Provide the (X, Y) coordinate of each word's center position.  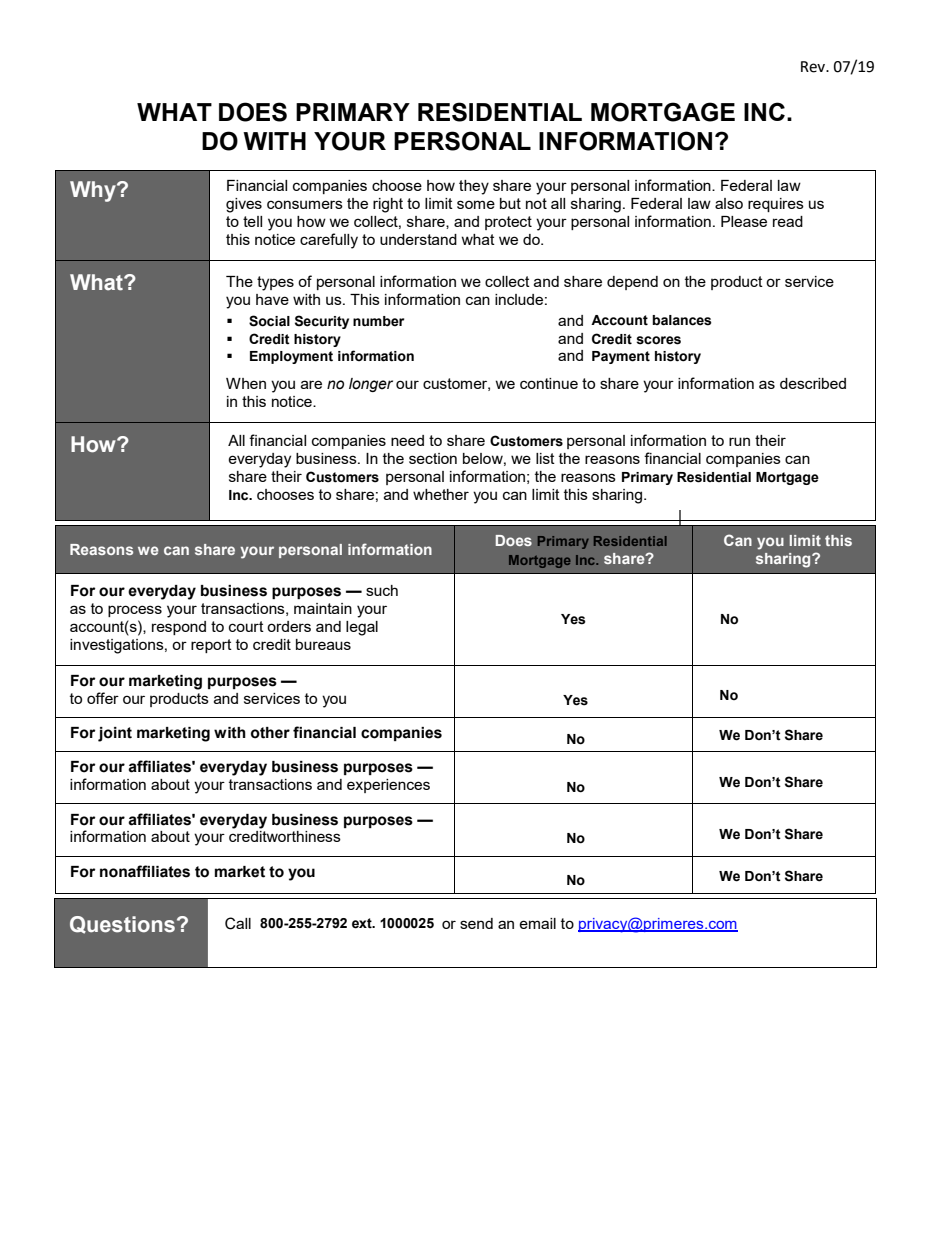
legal (362, 628)
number (378, 321)
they (474, 187)
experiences (388, 786)
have (272, 299)
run (739, 441)
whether (441, 494)
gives (244, 205)
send (476, 923)
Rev (814, 67)
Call (238, 923)
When (246, 383)
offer (103, 698)
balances (682, 320)
